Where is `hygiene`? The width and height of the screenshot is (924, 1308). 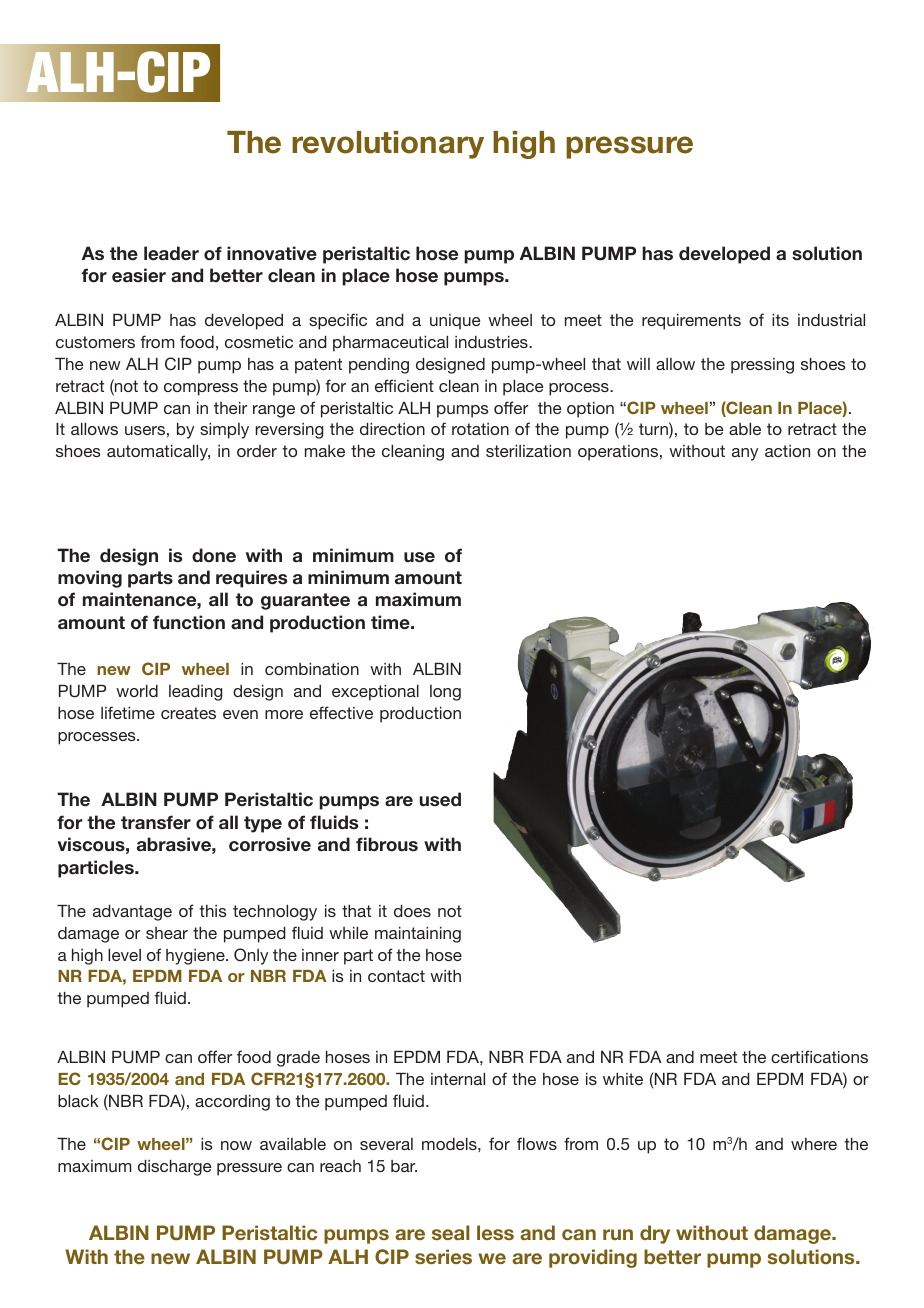 hygiene is located at coordinates (196, 957).
